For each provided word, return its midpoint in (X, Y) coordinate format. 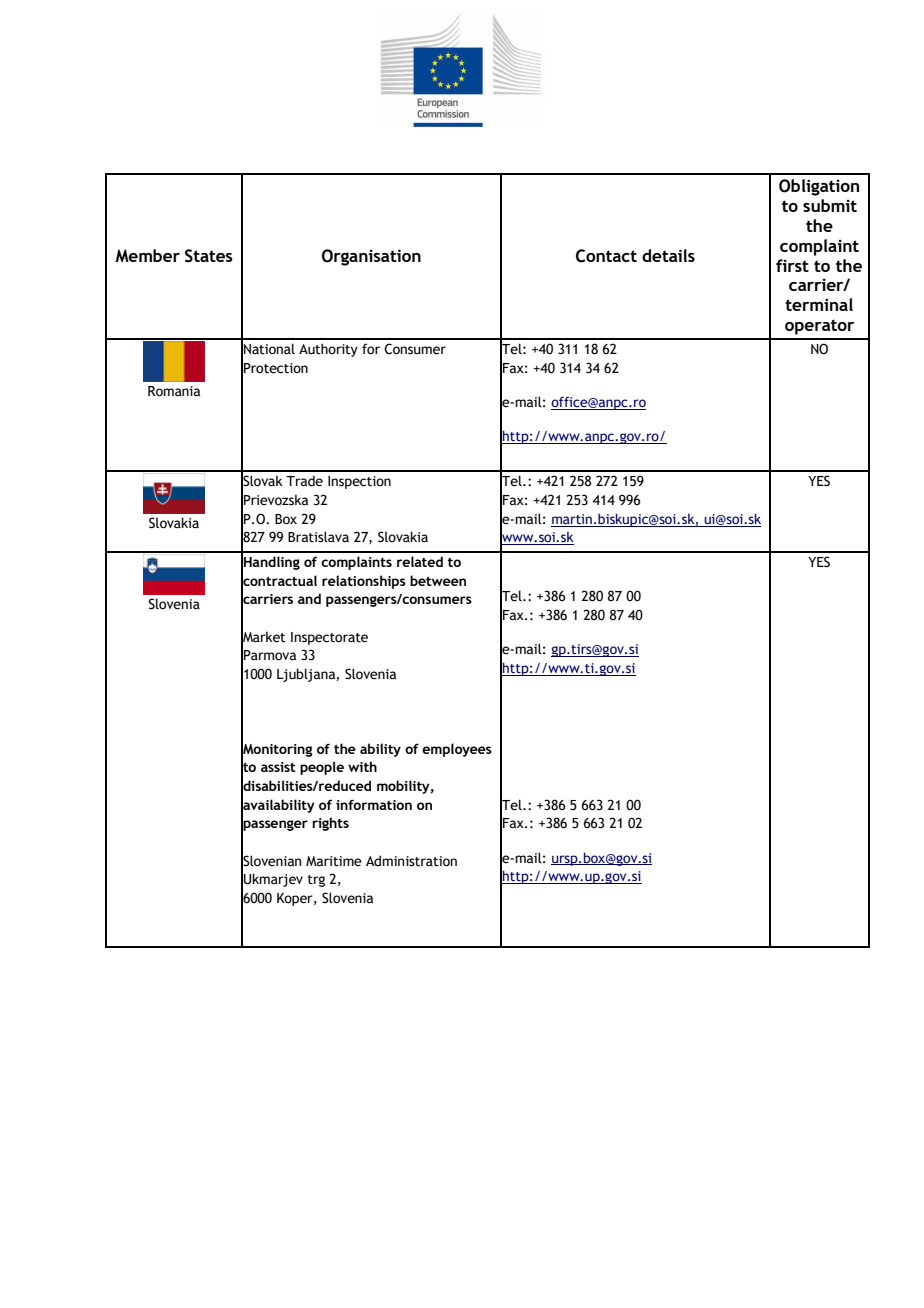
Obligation (819, 187)
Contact (606, 256)
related (420, 561)
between (438, 580)
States (209, 256)
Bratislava (318, 537)
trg (316, 881)
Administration (411, 861)
